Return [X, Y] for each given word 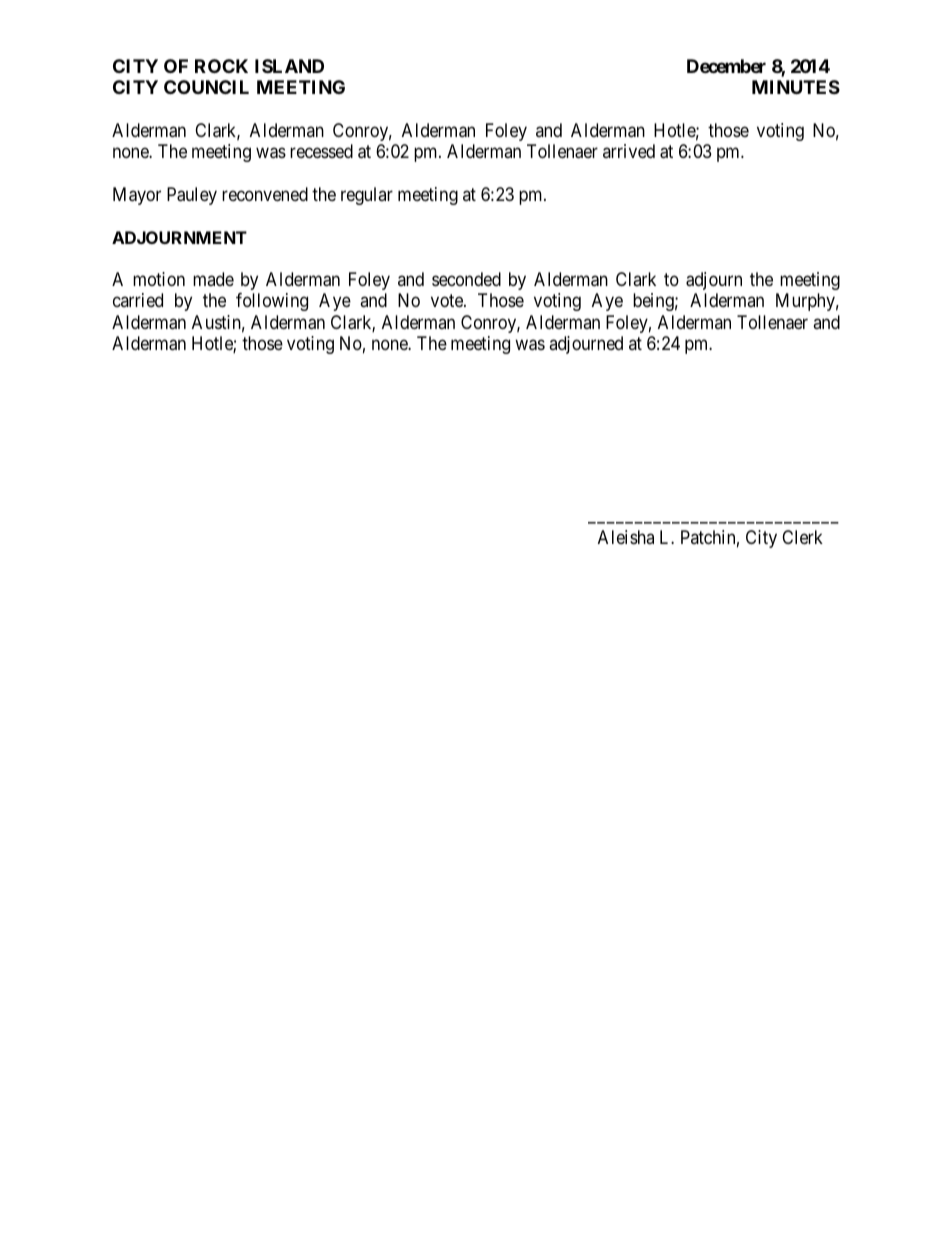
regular [367, 196]
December [726, 66]
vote [448, 300]
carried [138, 300]
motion [159, 279]
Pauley [192, 196]
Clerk [802, 537]
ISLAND [289, 66]
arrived [629, 151]
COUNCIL [206, 87]
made [213, 279]
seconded [466, 279]
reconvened [265, 194]
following [272, 302]
